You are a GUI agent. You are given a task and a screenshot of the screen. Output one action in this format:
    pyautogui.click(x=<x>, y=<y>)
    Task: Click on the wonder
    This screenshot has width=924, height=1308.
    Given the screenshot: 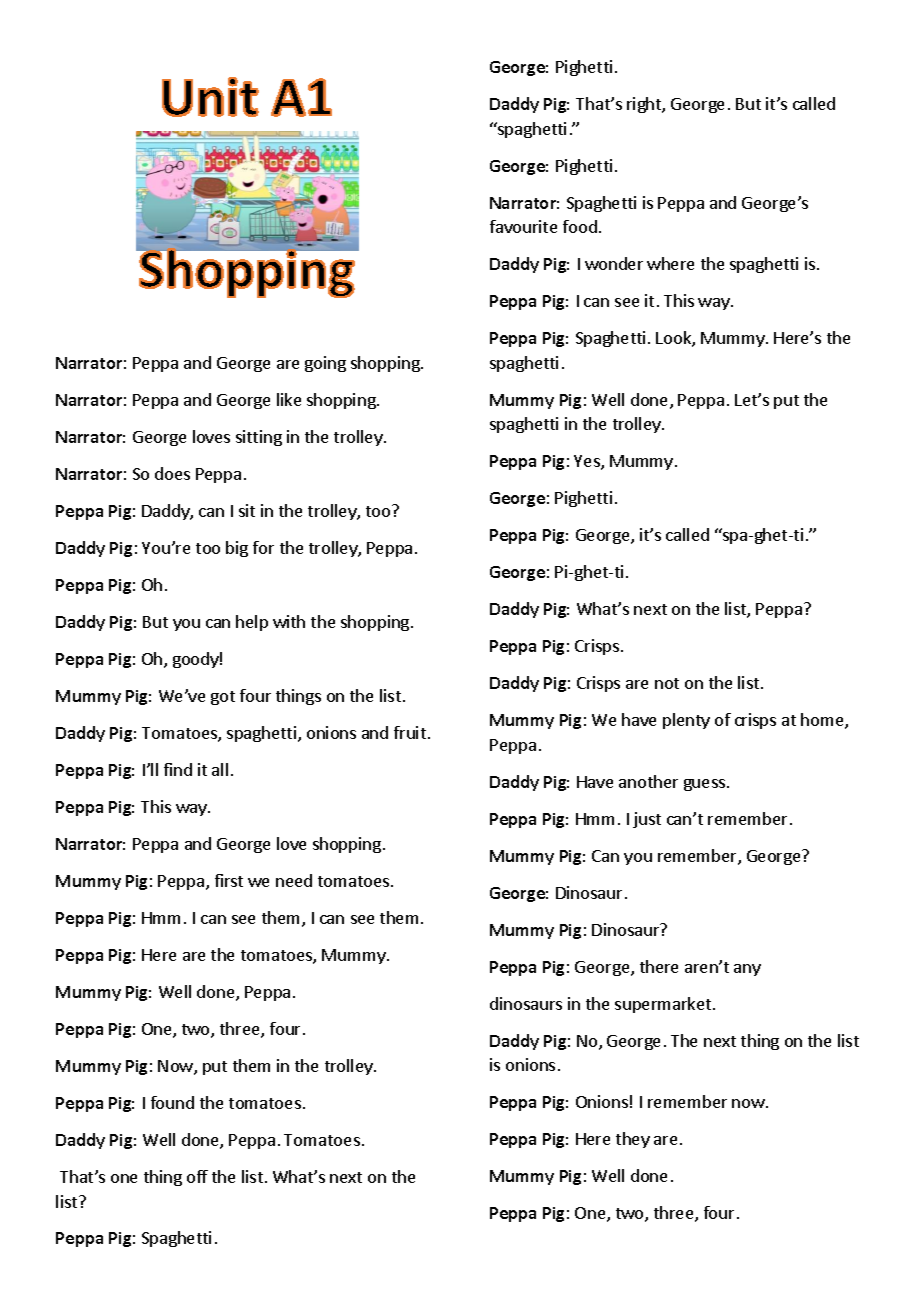 What is the action you would take?
    pyautogui.click(x=614, y=263)
